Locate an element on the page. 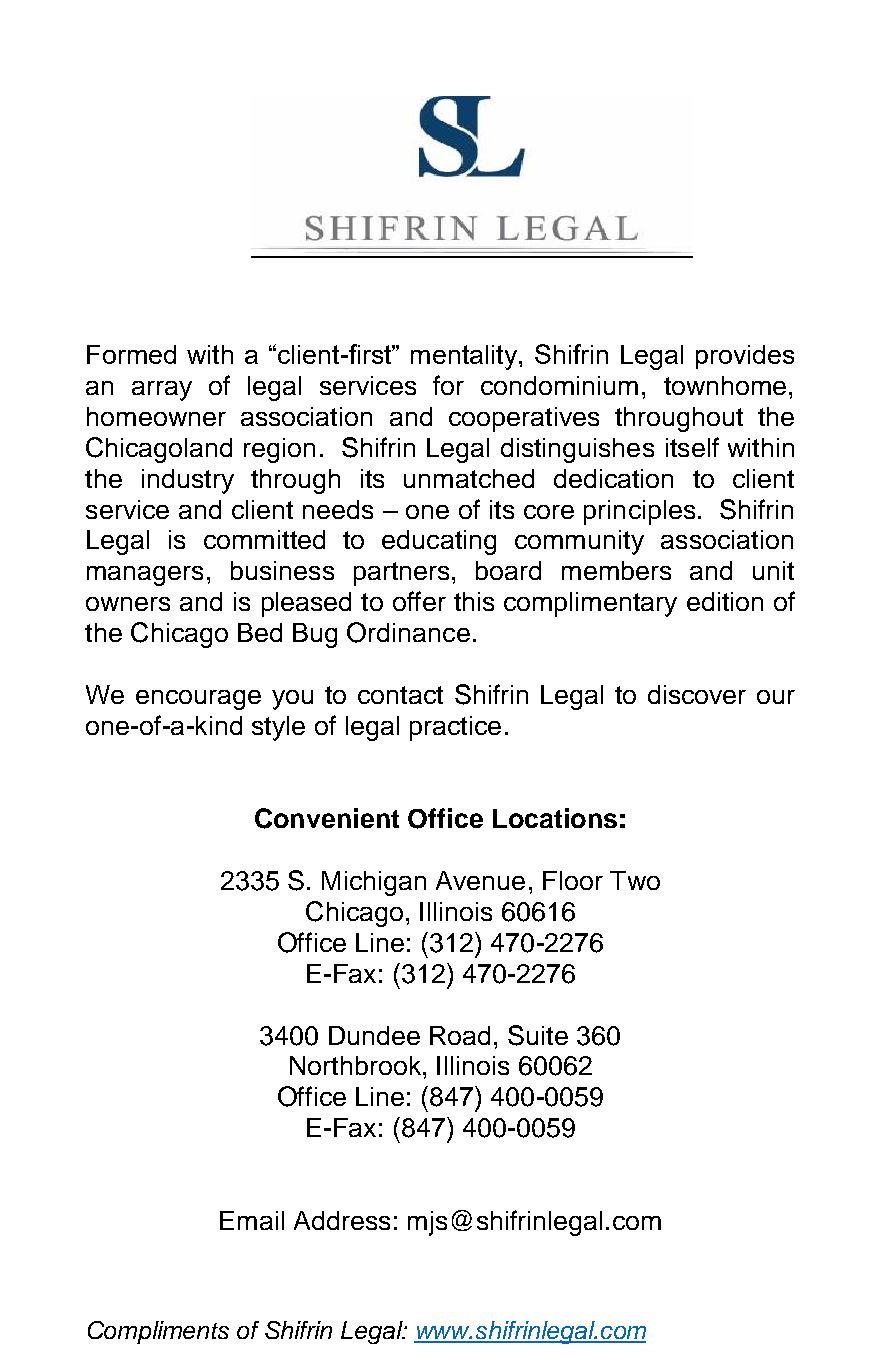 This image has height=1372, width=887. Convenient is located at coordinates (327, 818).
